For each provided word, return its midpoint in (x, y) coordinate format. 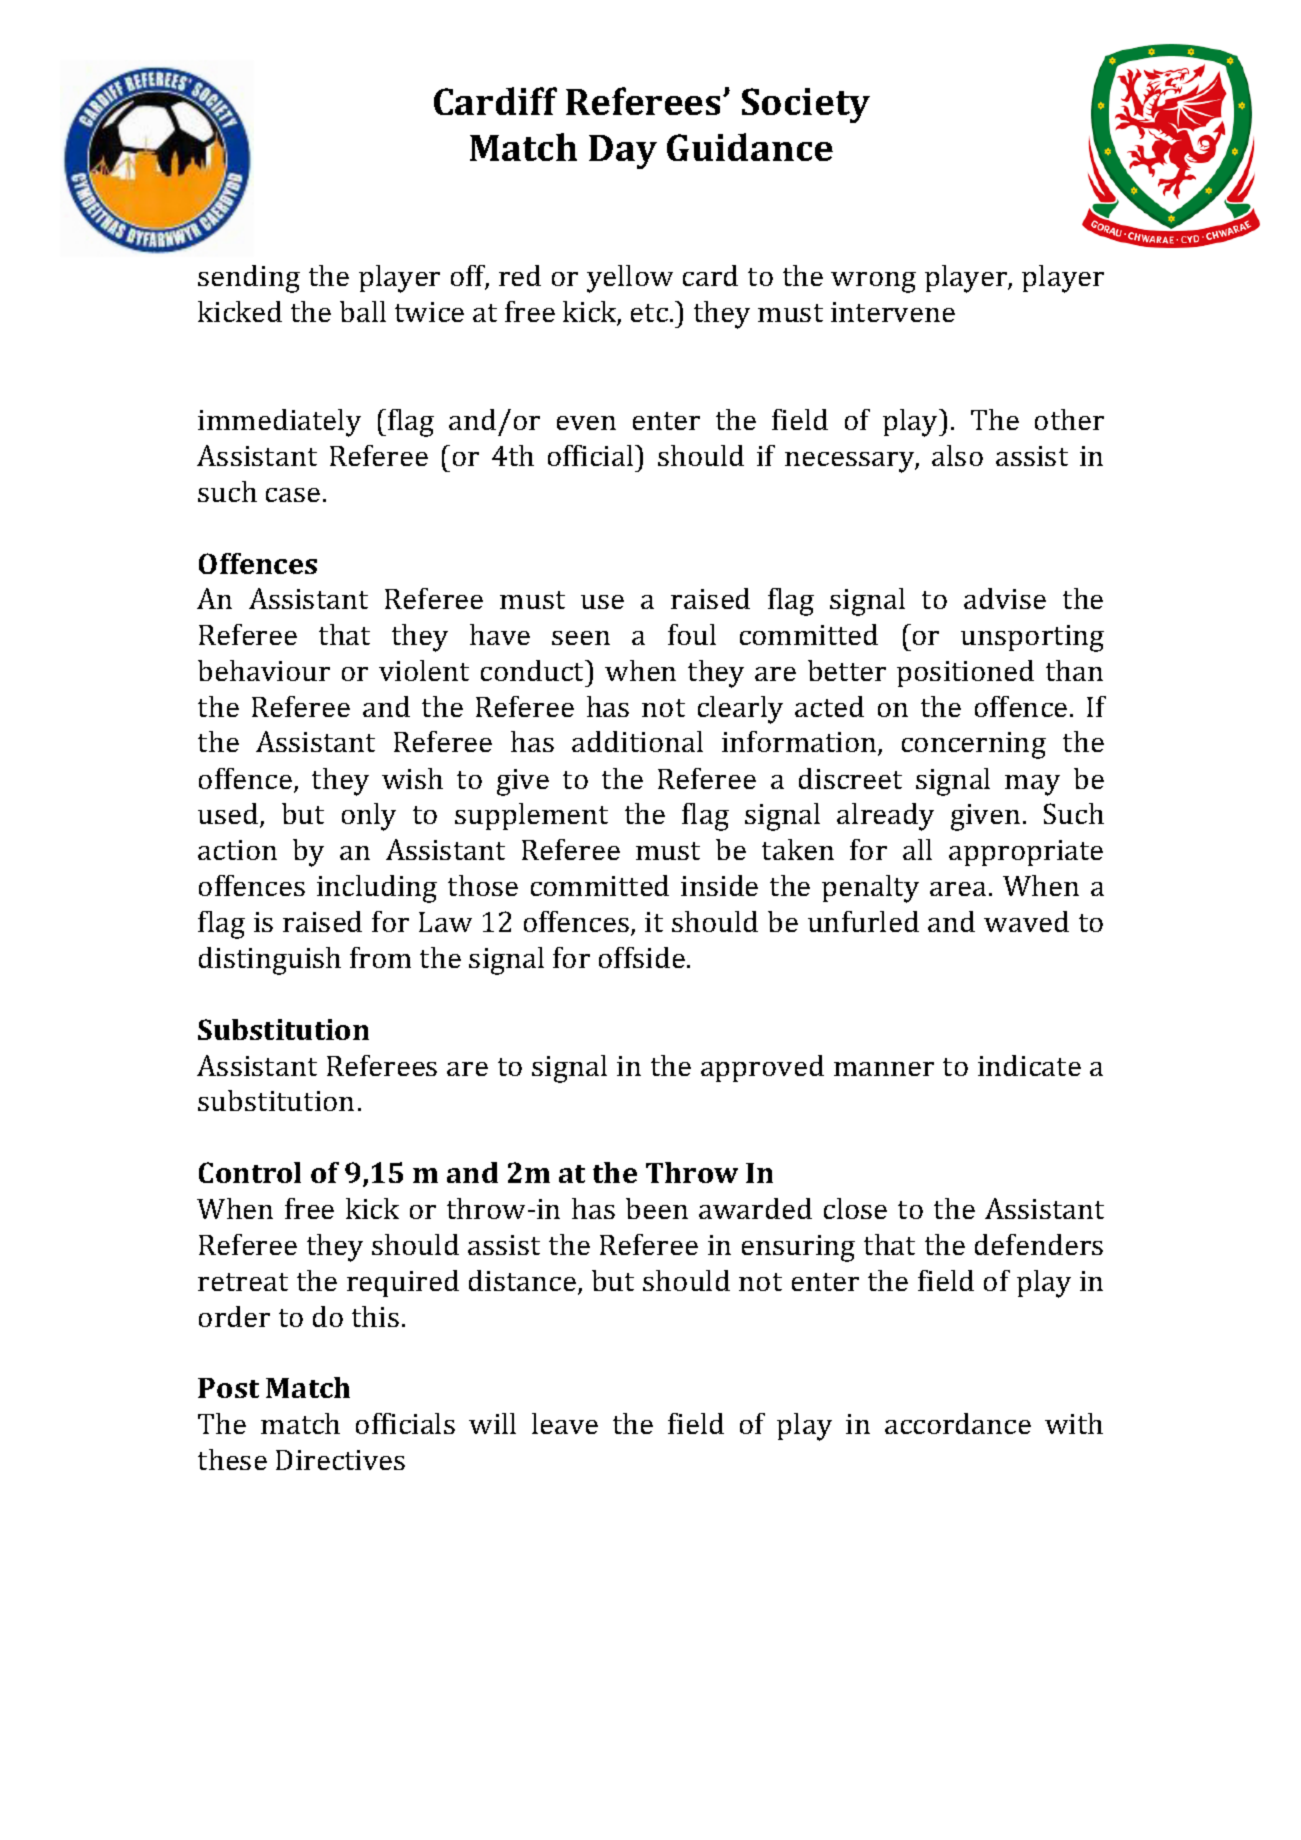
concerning (974, 745)
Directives (340, 1460)
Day (623, 152)
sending (249, 279)
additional (637, 741)
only (369, 817)
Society (806, 105)
